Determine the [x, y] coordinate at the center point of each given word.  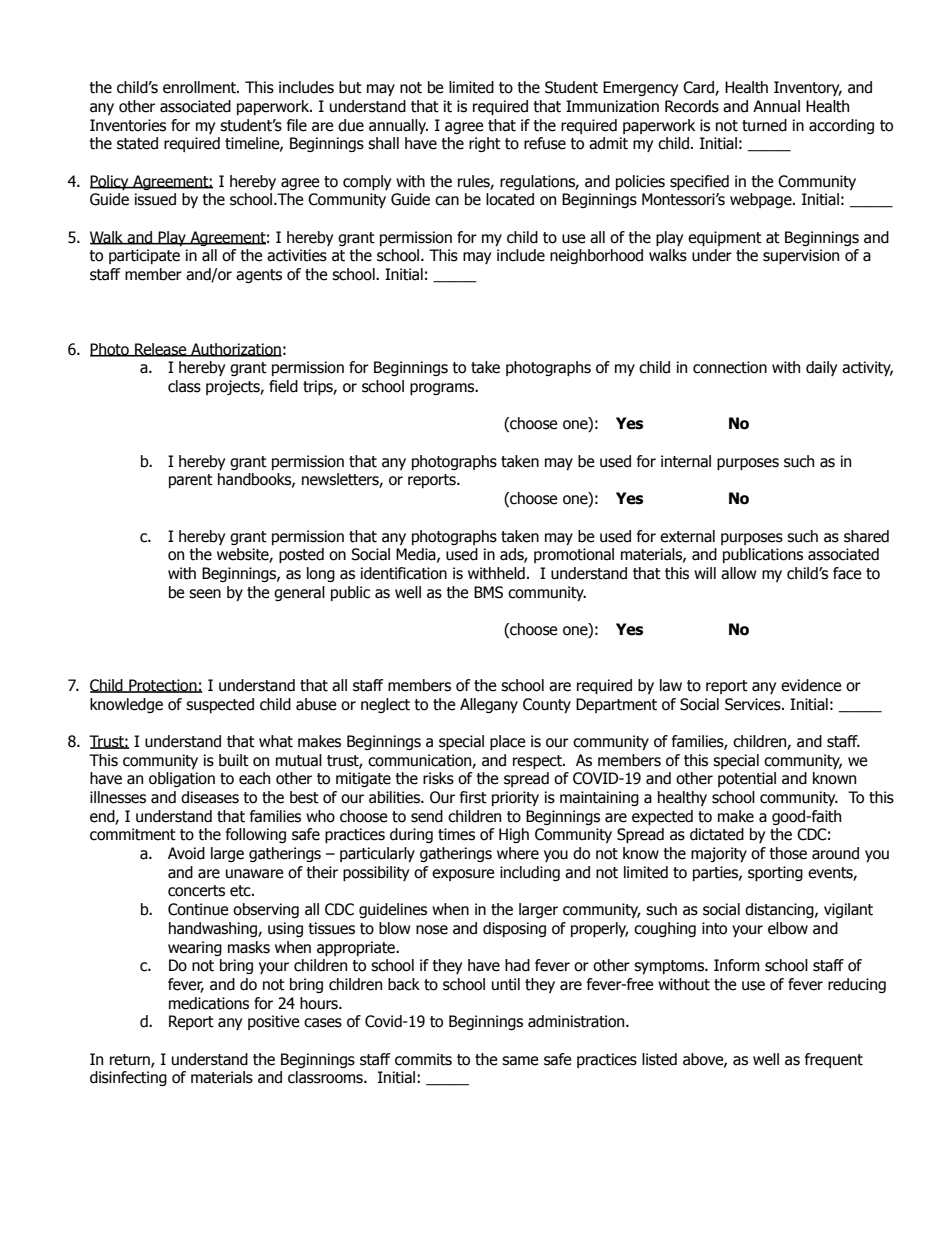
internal [686, 461]
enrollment [200, 87]
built [234, 760]
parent [191, 481]
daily [821, 368]
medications [209, 1003]
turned [764, 125]
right [485, 144]
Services [754, 704]
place [508, 742]
